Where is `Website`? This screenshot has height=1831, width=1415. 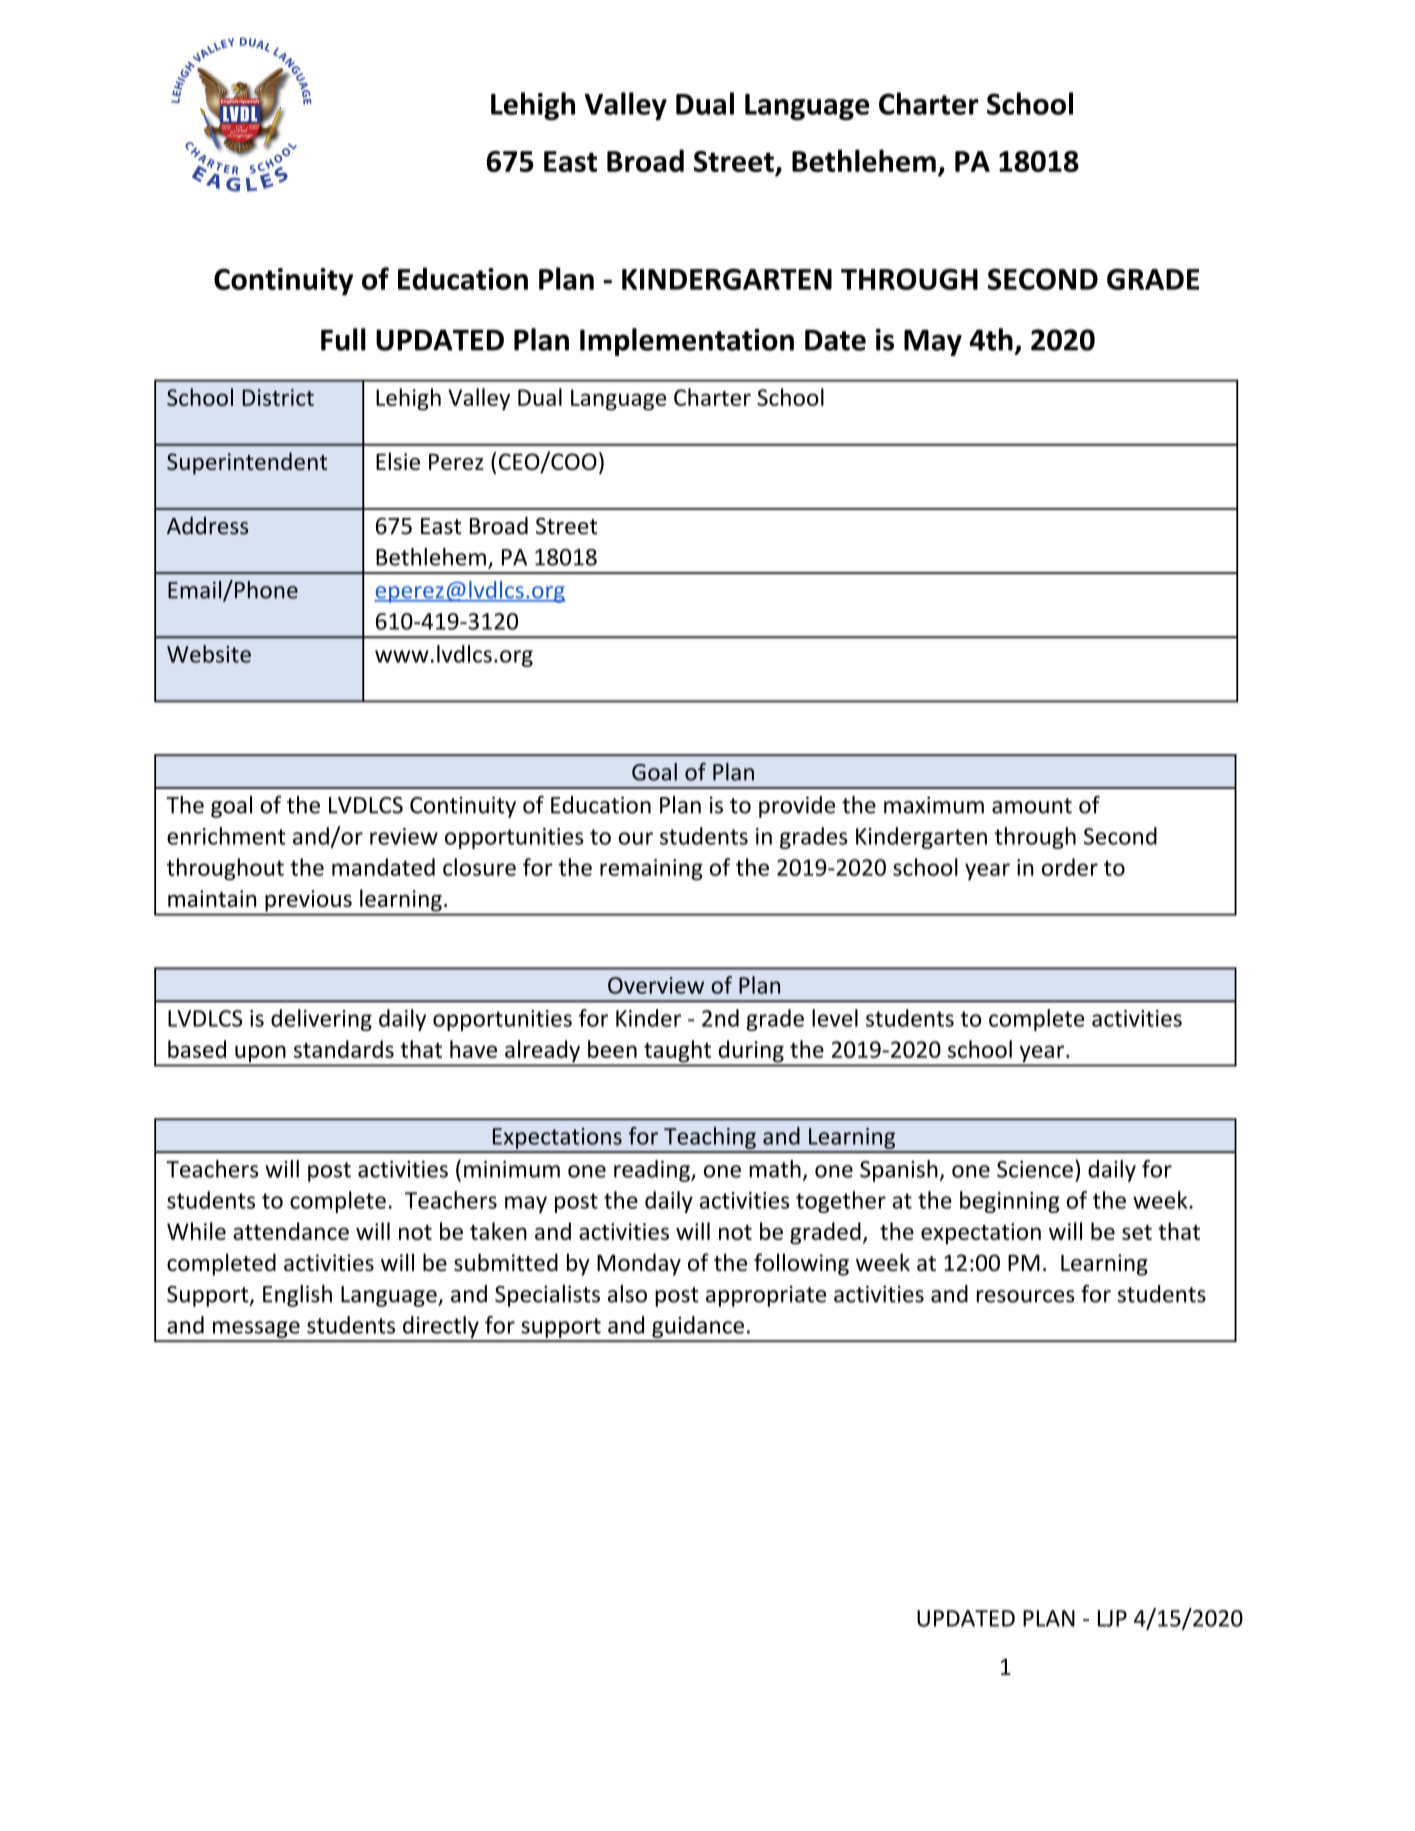
Website is located at coordinates (209, 654).
